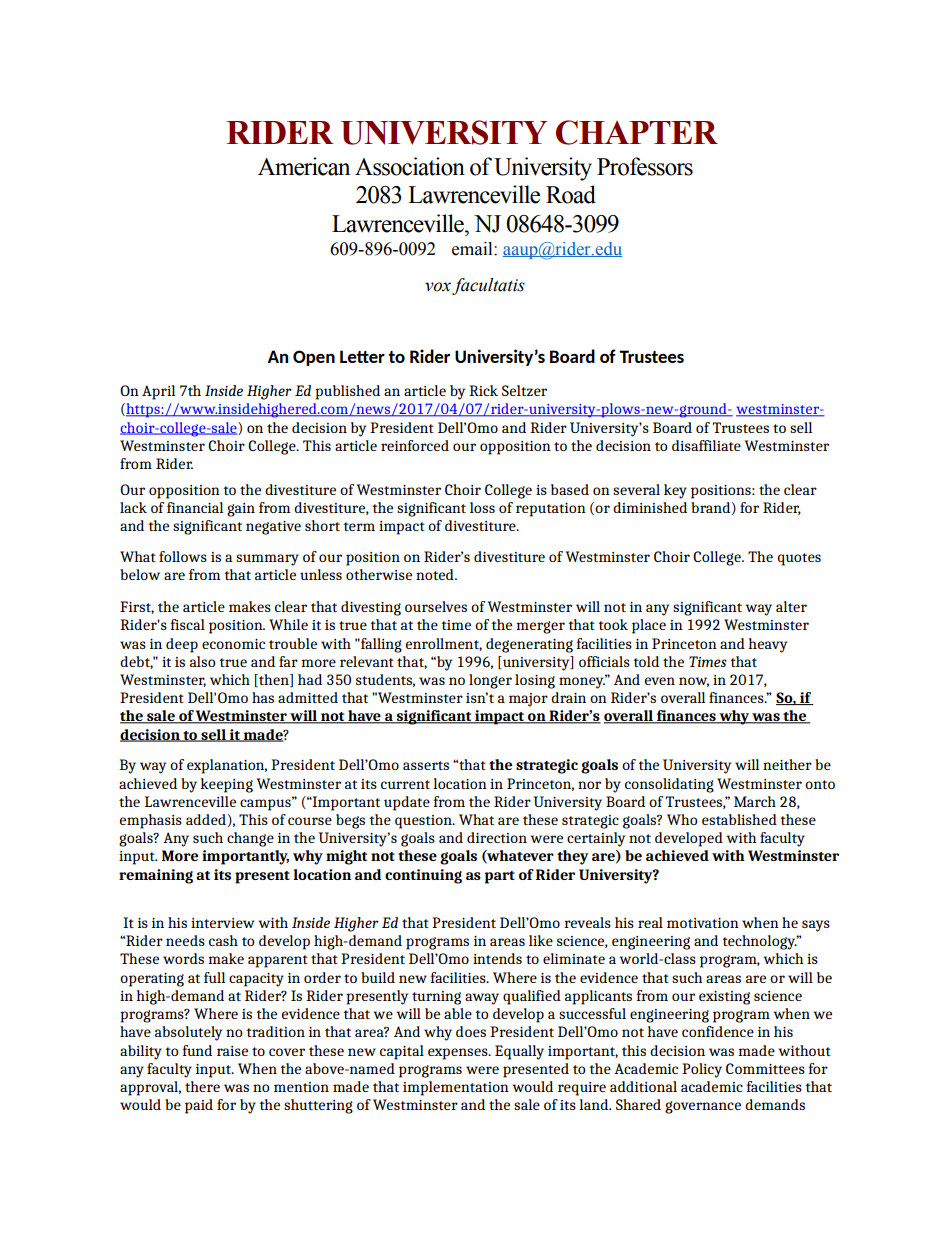 Image resolution: width=952 pixels, height=1233 pixels. I want to click on there, so click(202, 1086).
